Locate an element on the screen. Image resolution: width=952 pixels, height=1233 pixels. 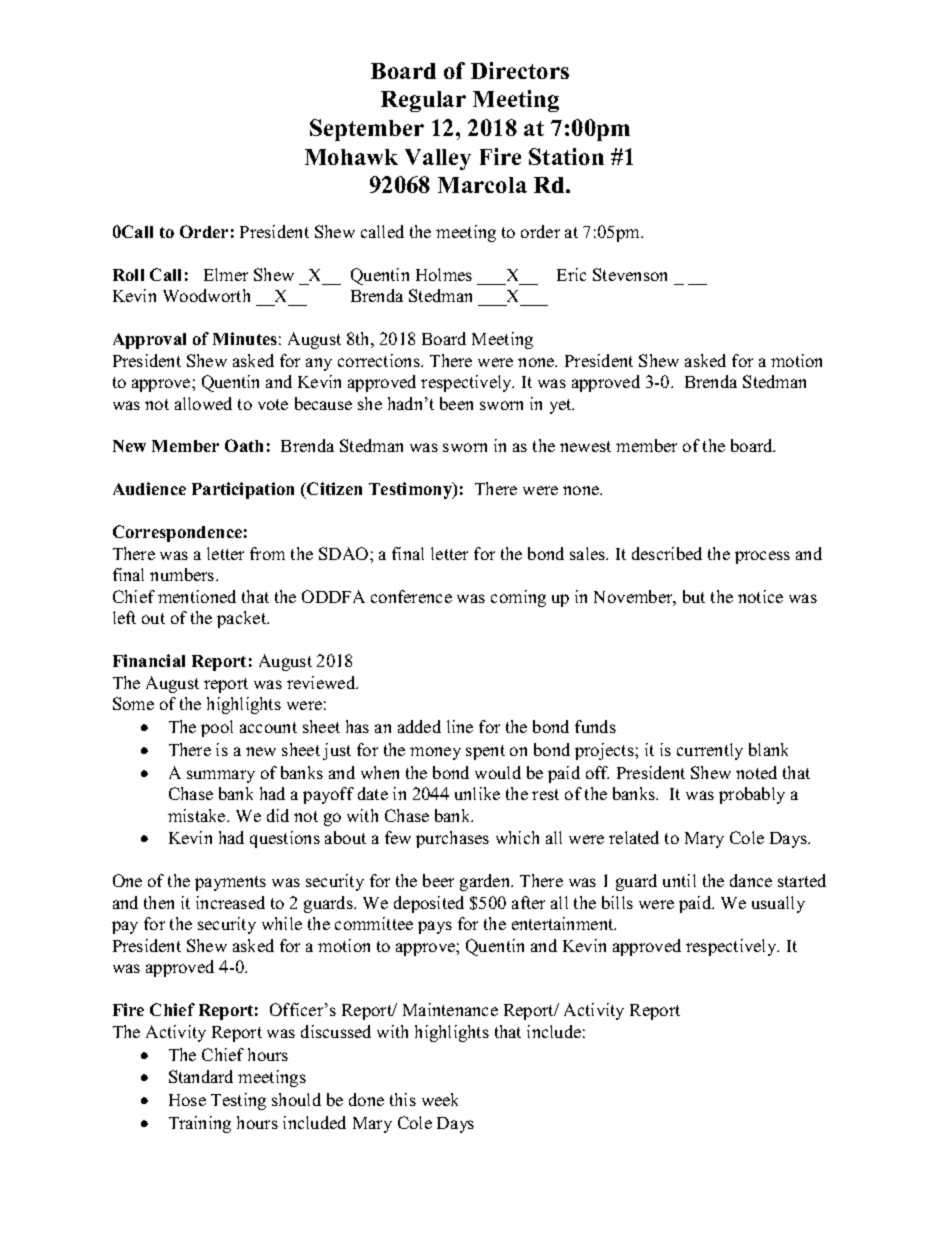
dance is located at coordinates (751, 880).
